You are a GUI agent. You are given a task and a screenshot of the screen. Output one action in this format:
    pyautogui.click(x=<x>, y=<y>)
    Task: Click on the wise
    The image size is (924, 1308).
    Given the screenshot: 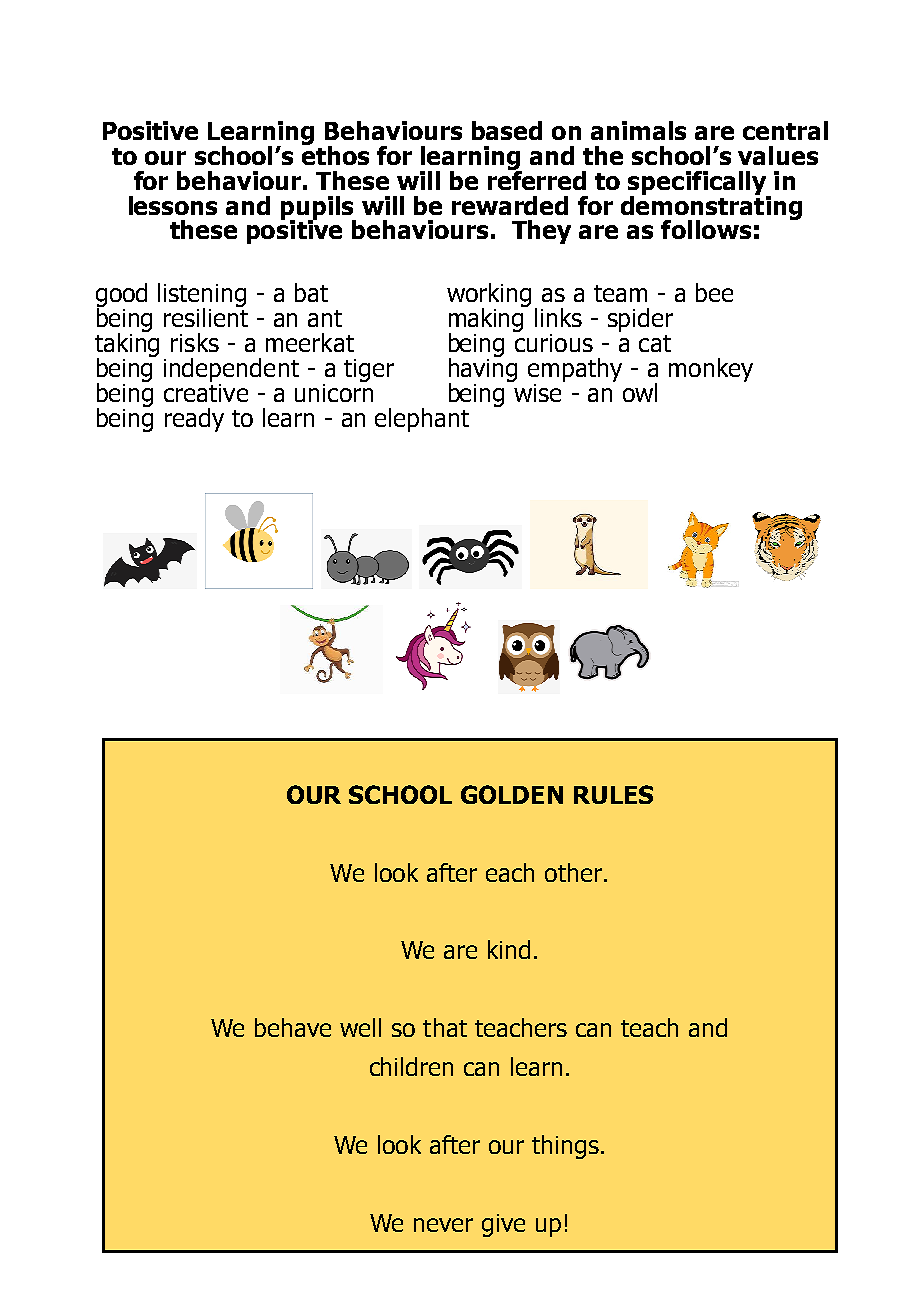 What is the action you would take?
    pyautogui.click(x=538, y=391)
